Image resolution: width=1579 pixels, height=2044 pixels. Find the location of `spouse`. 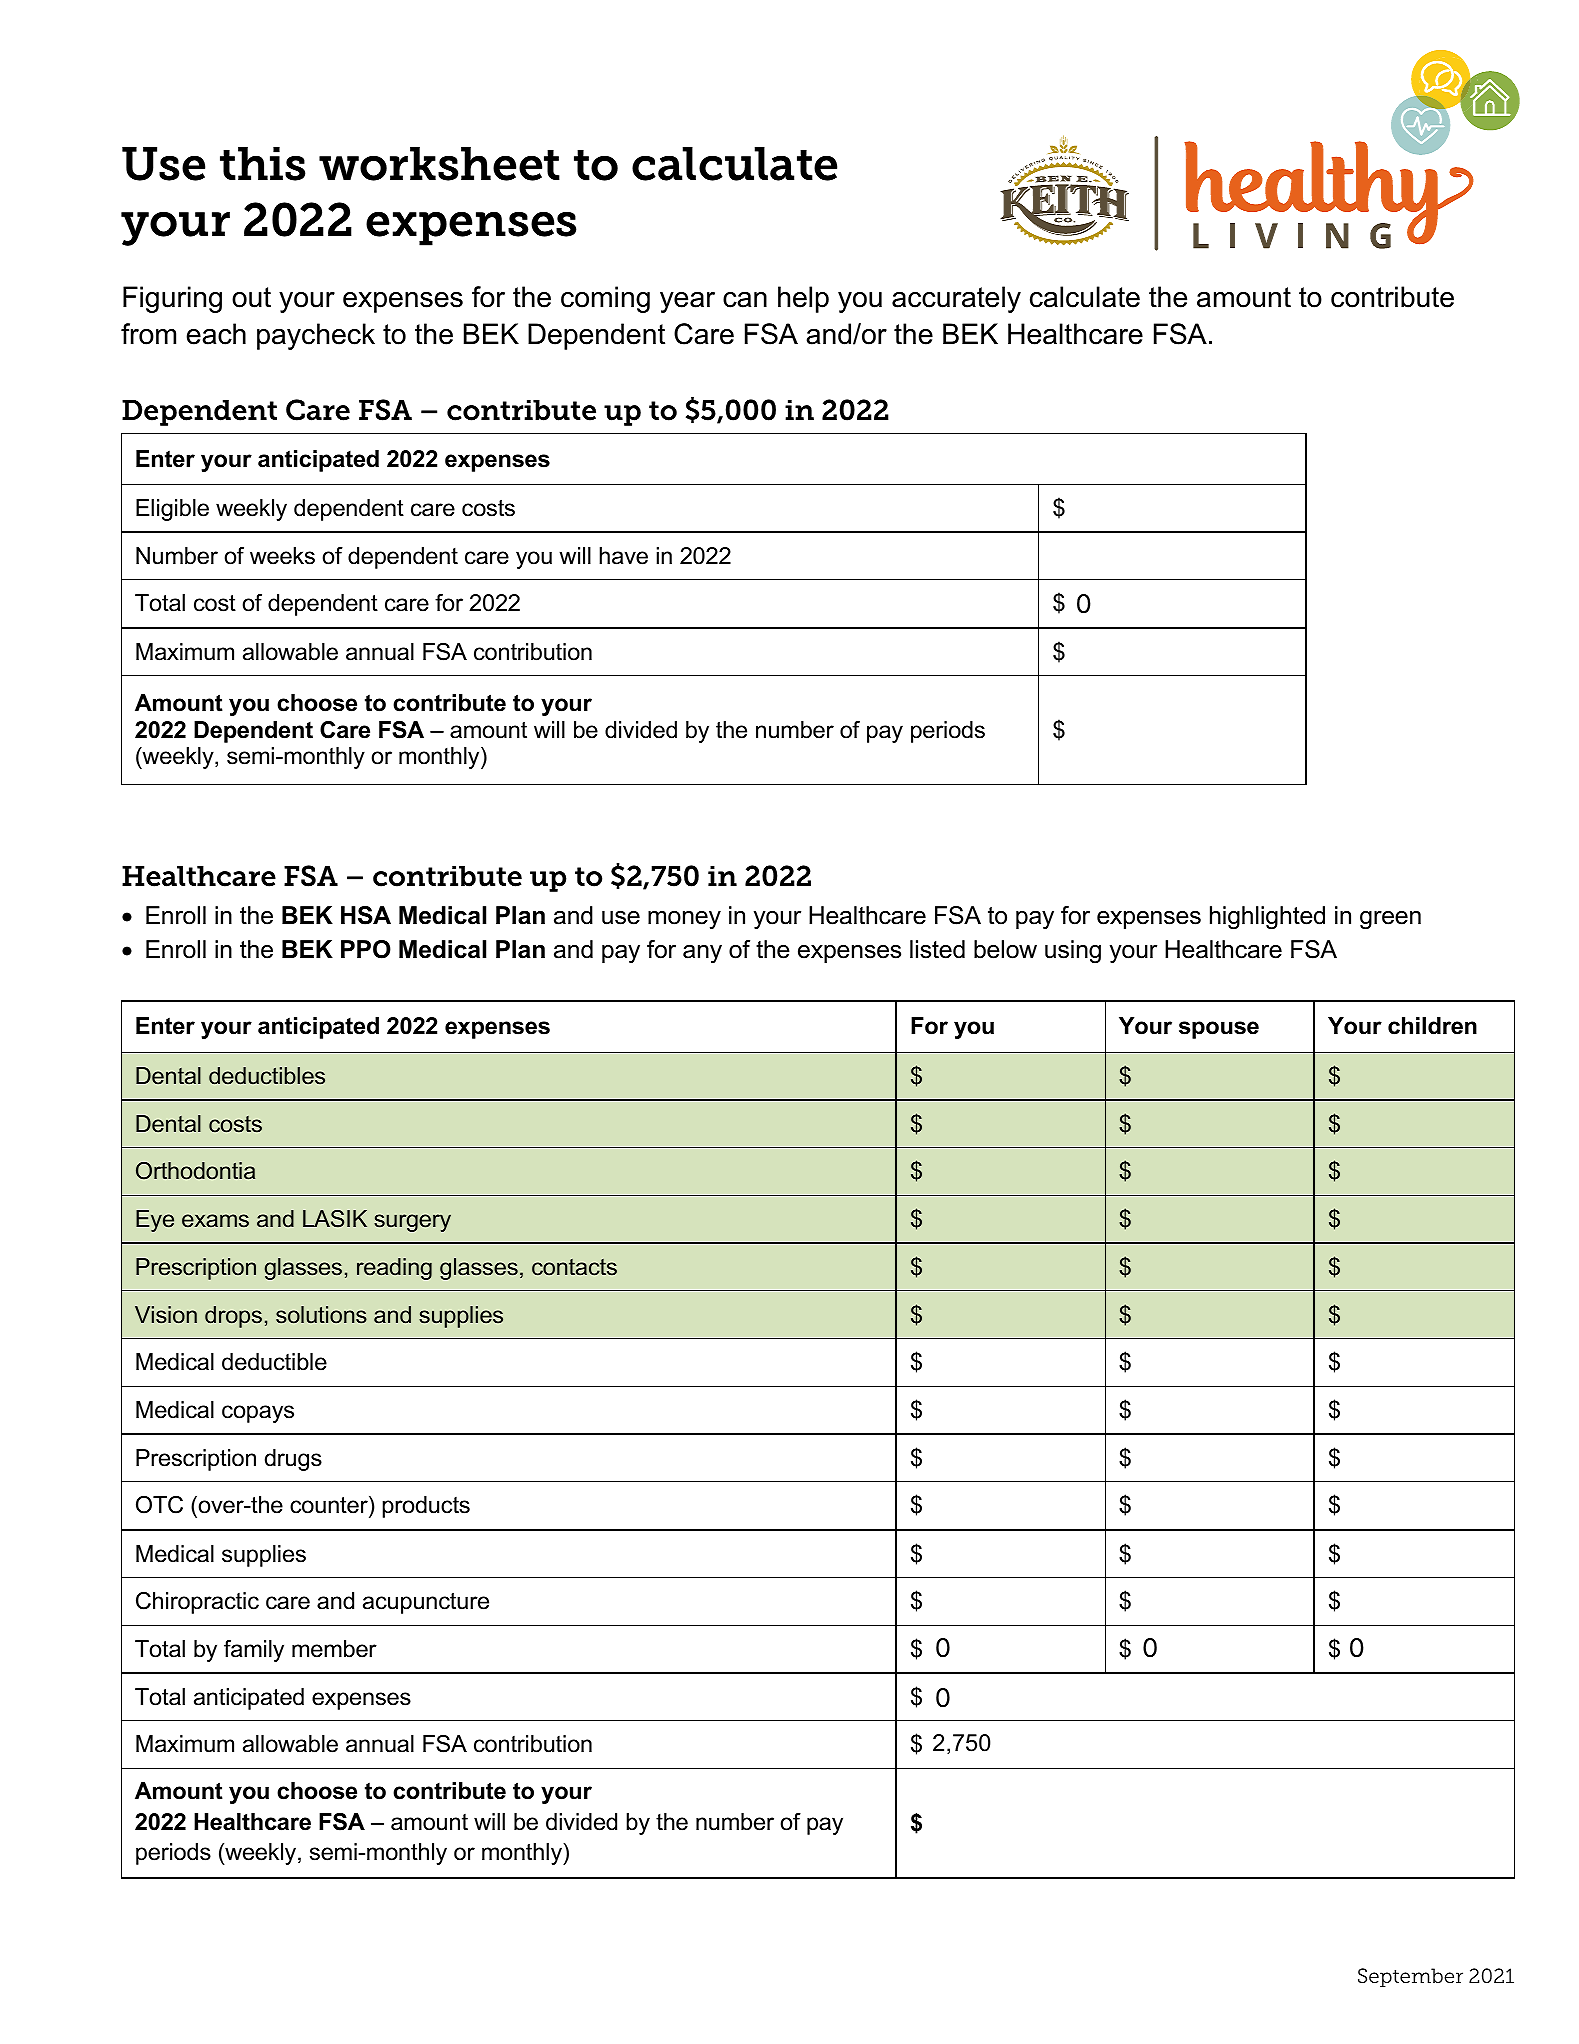

spouse is located at coordinates (1219, 1030).
